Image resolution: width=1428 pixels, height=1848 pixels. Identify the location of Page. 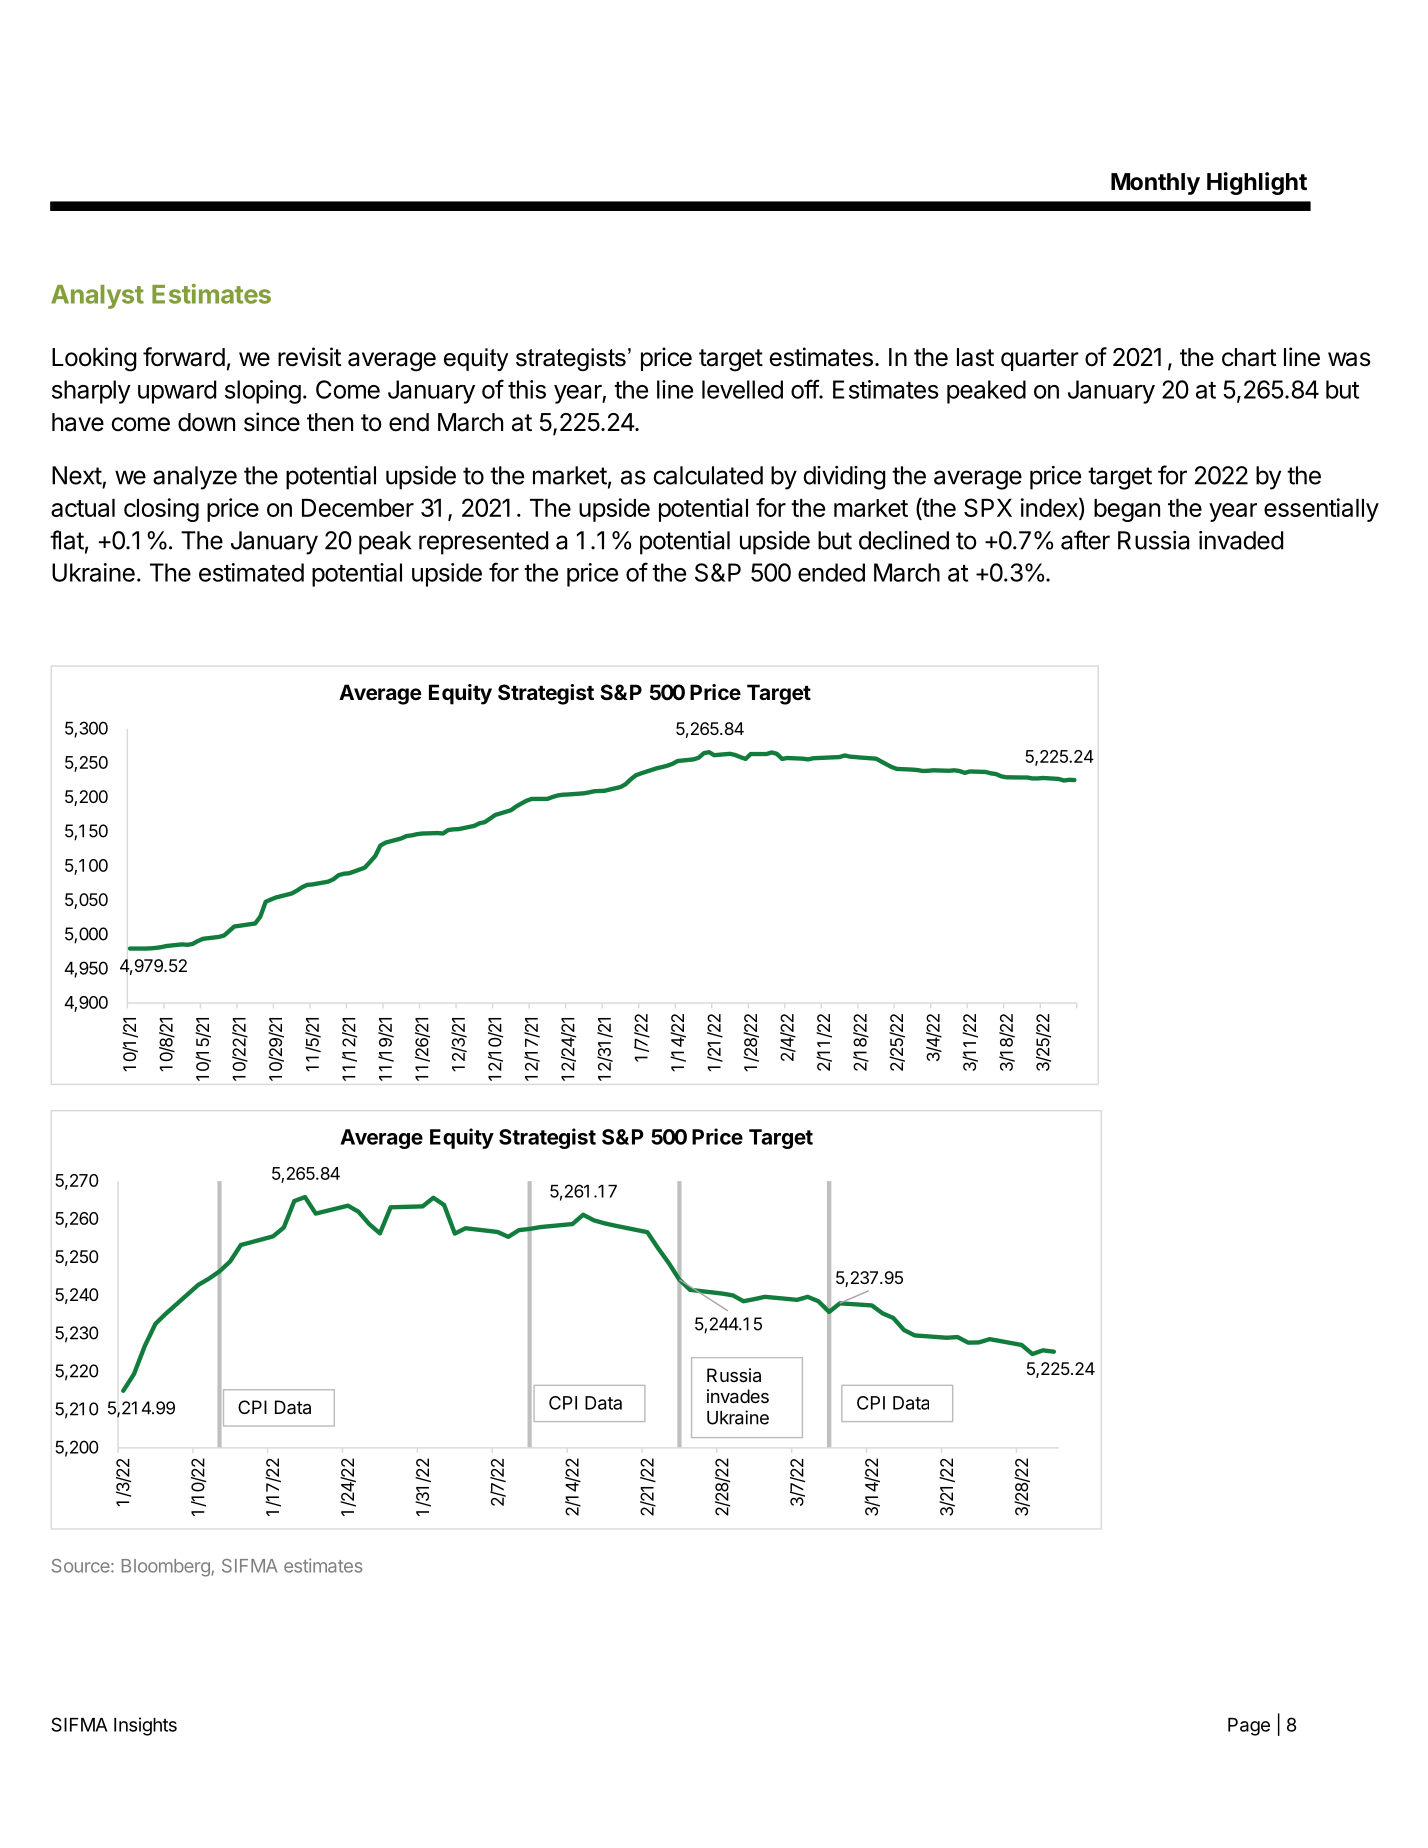
(1249, 1727).
